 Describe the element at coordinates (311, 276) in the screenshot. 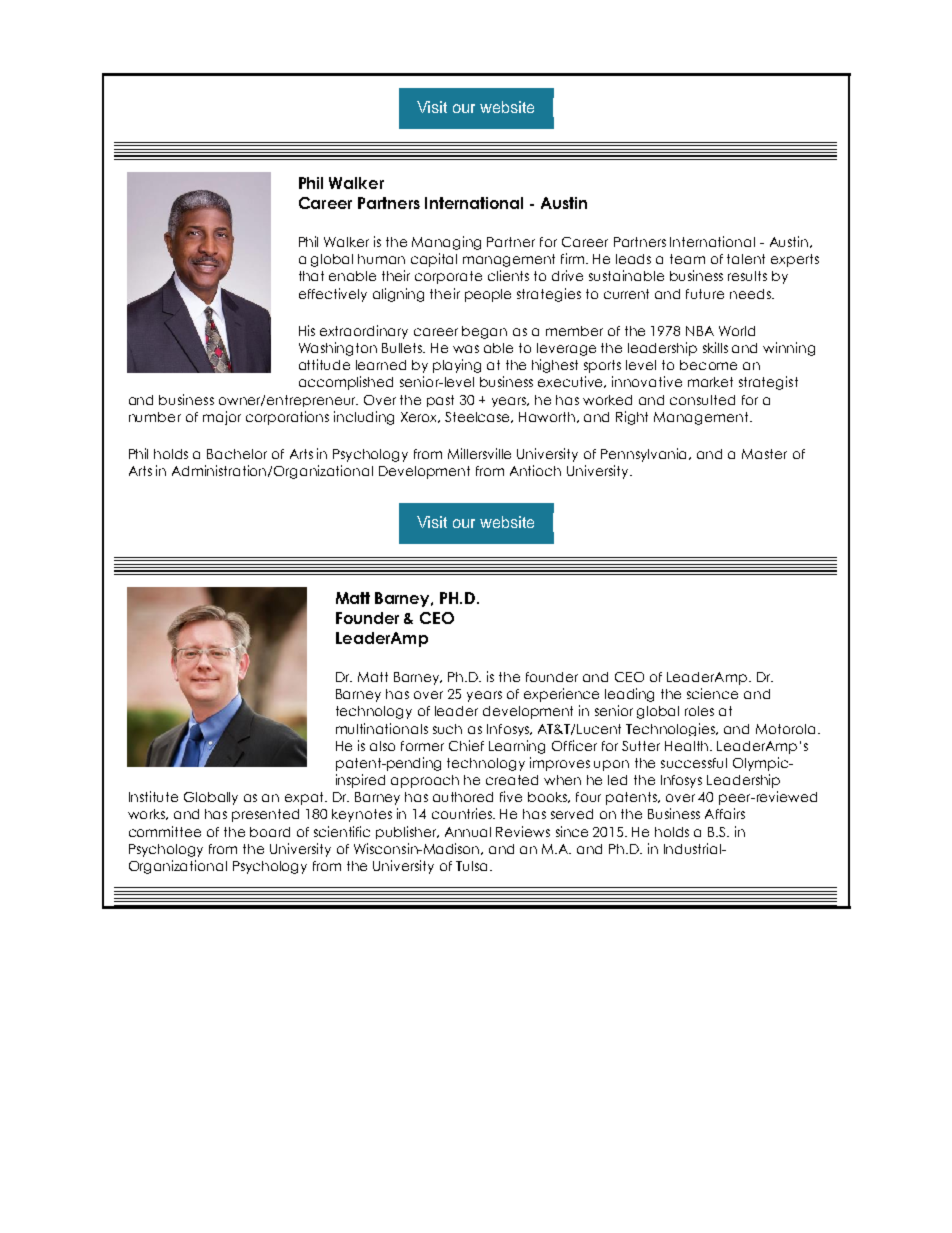

I see `that` at that location.
